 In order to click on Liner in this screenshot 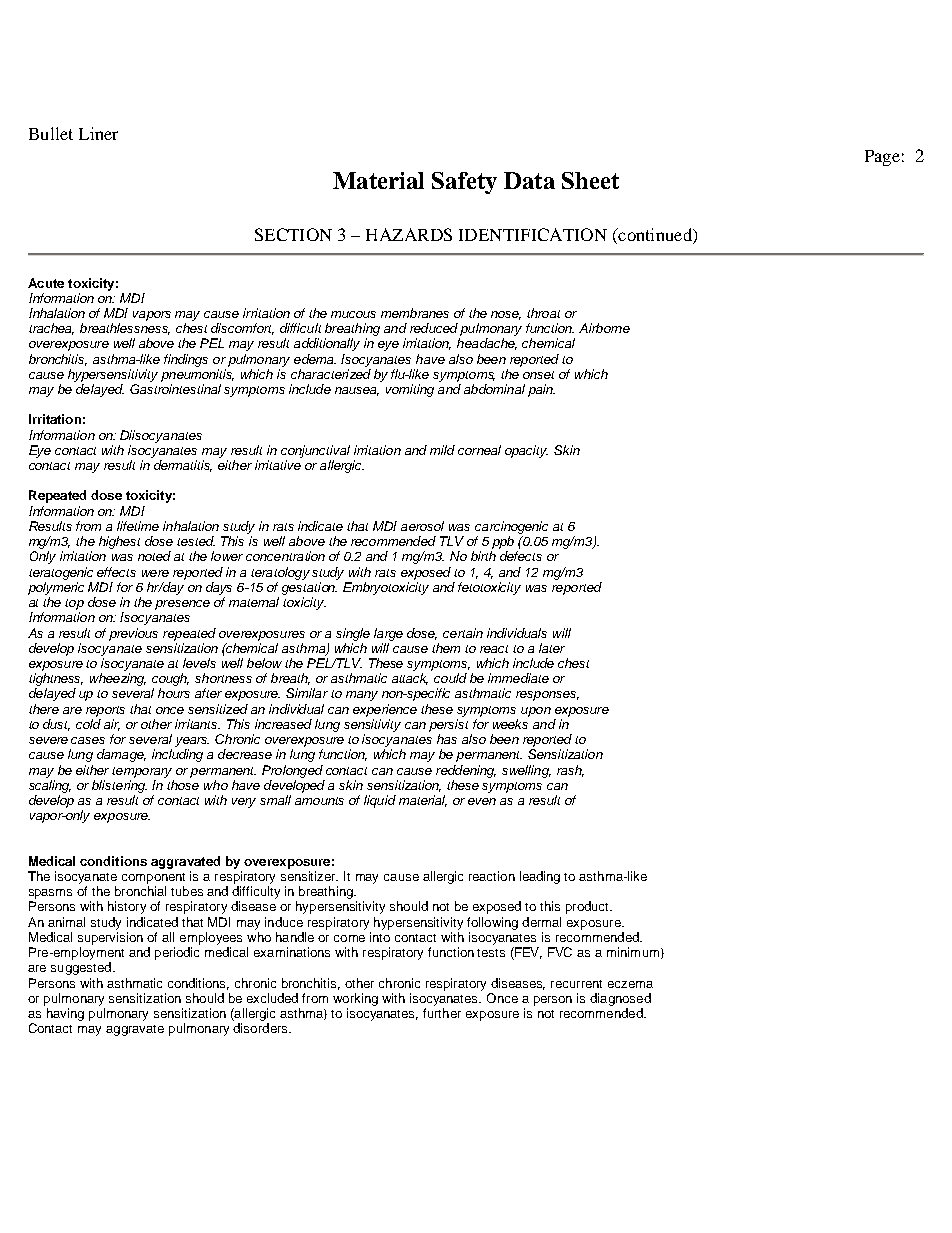, I will do `click(98, 133)`.
